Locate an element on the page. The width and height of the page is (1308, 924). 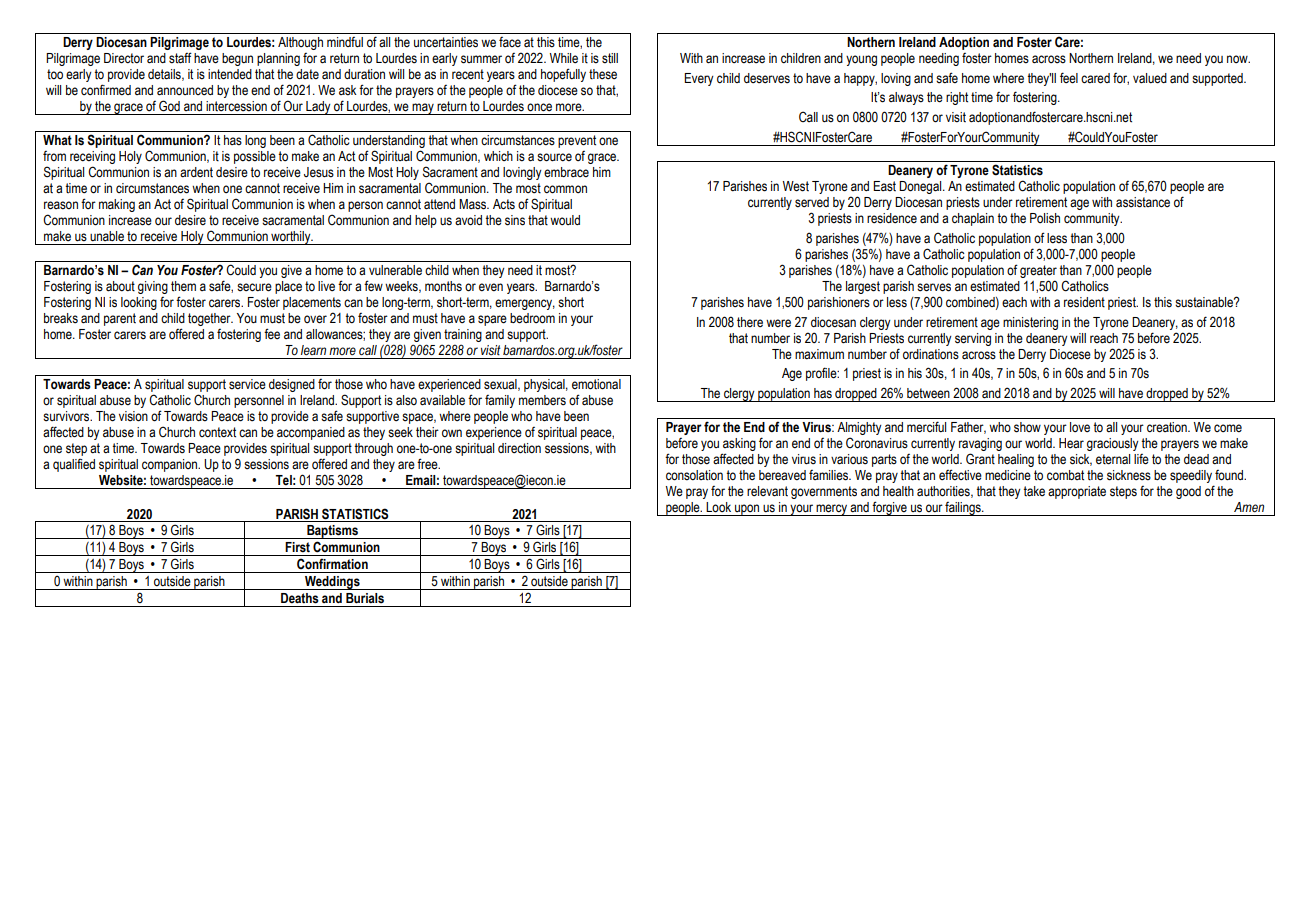
Weddings is located at coordinates (332, 583).
